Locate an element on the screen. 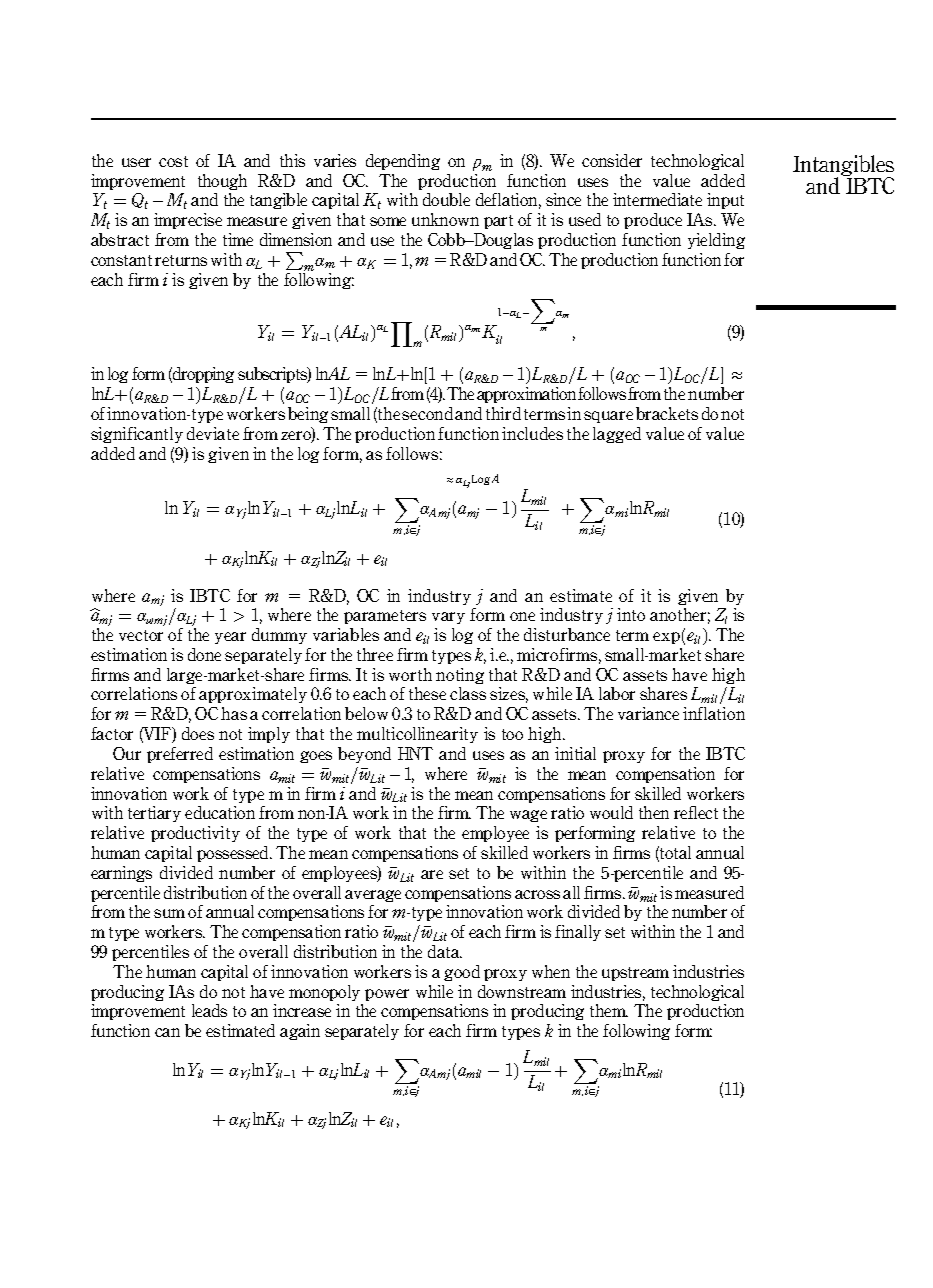 The width and height of the screenshot is (933, 1288). leads is located at coordinates (209, 1010).
